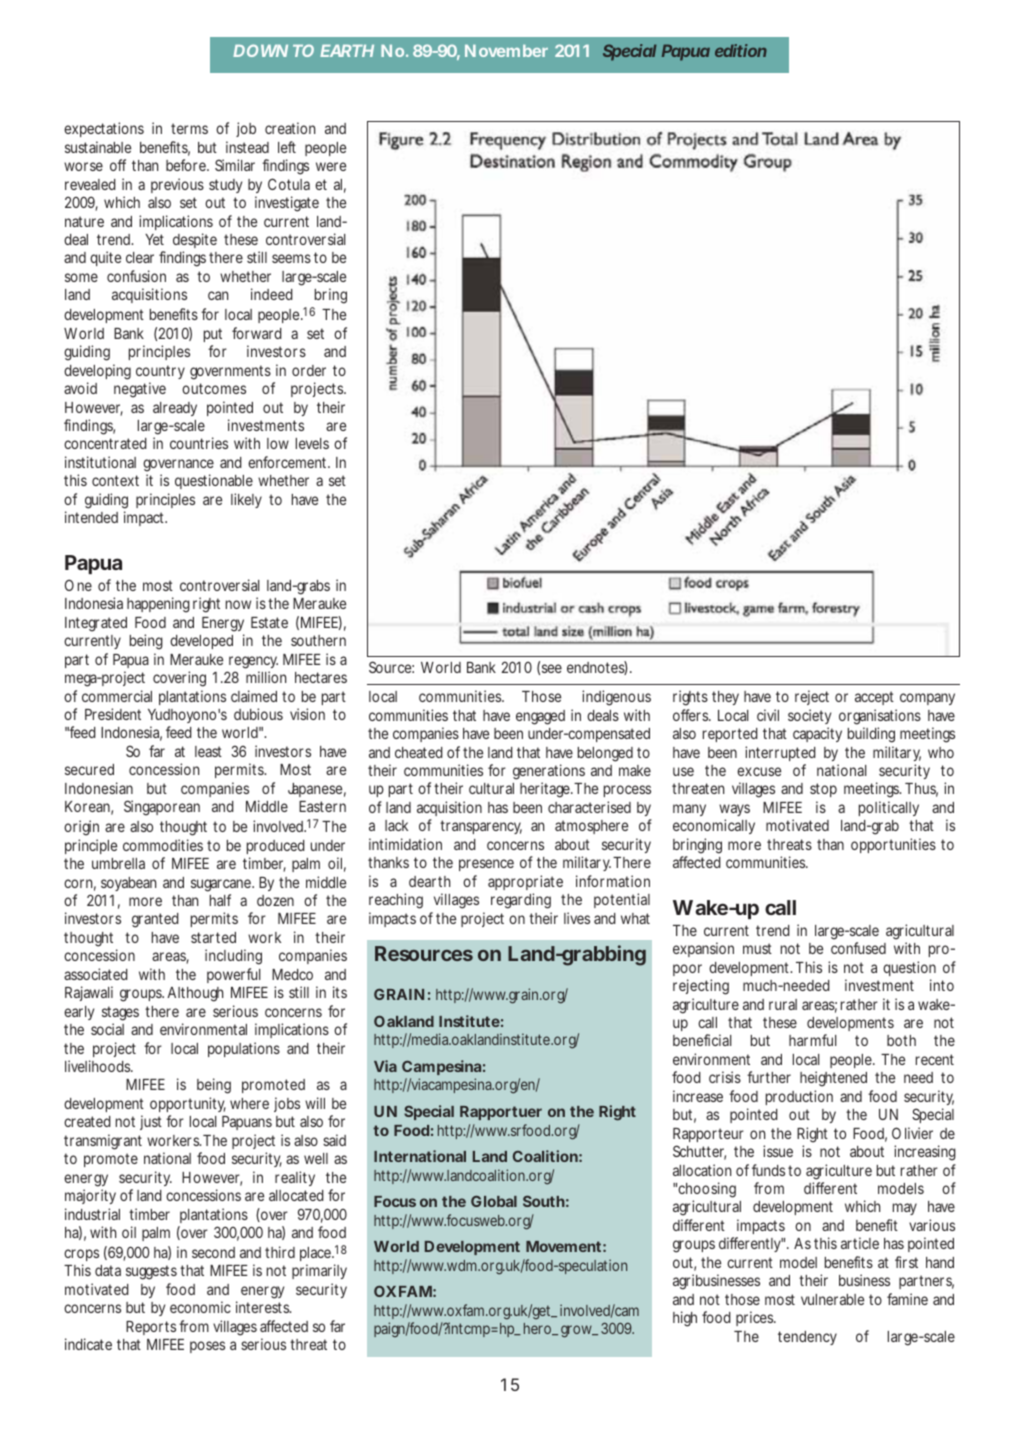 Image resolution: width=1016 pixels, height=1438 pixels. What do you see at coordinates (874, 698) in the screenshot?
I see `accept` at bounding box center [874, 698].
